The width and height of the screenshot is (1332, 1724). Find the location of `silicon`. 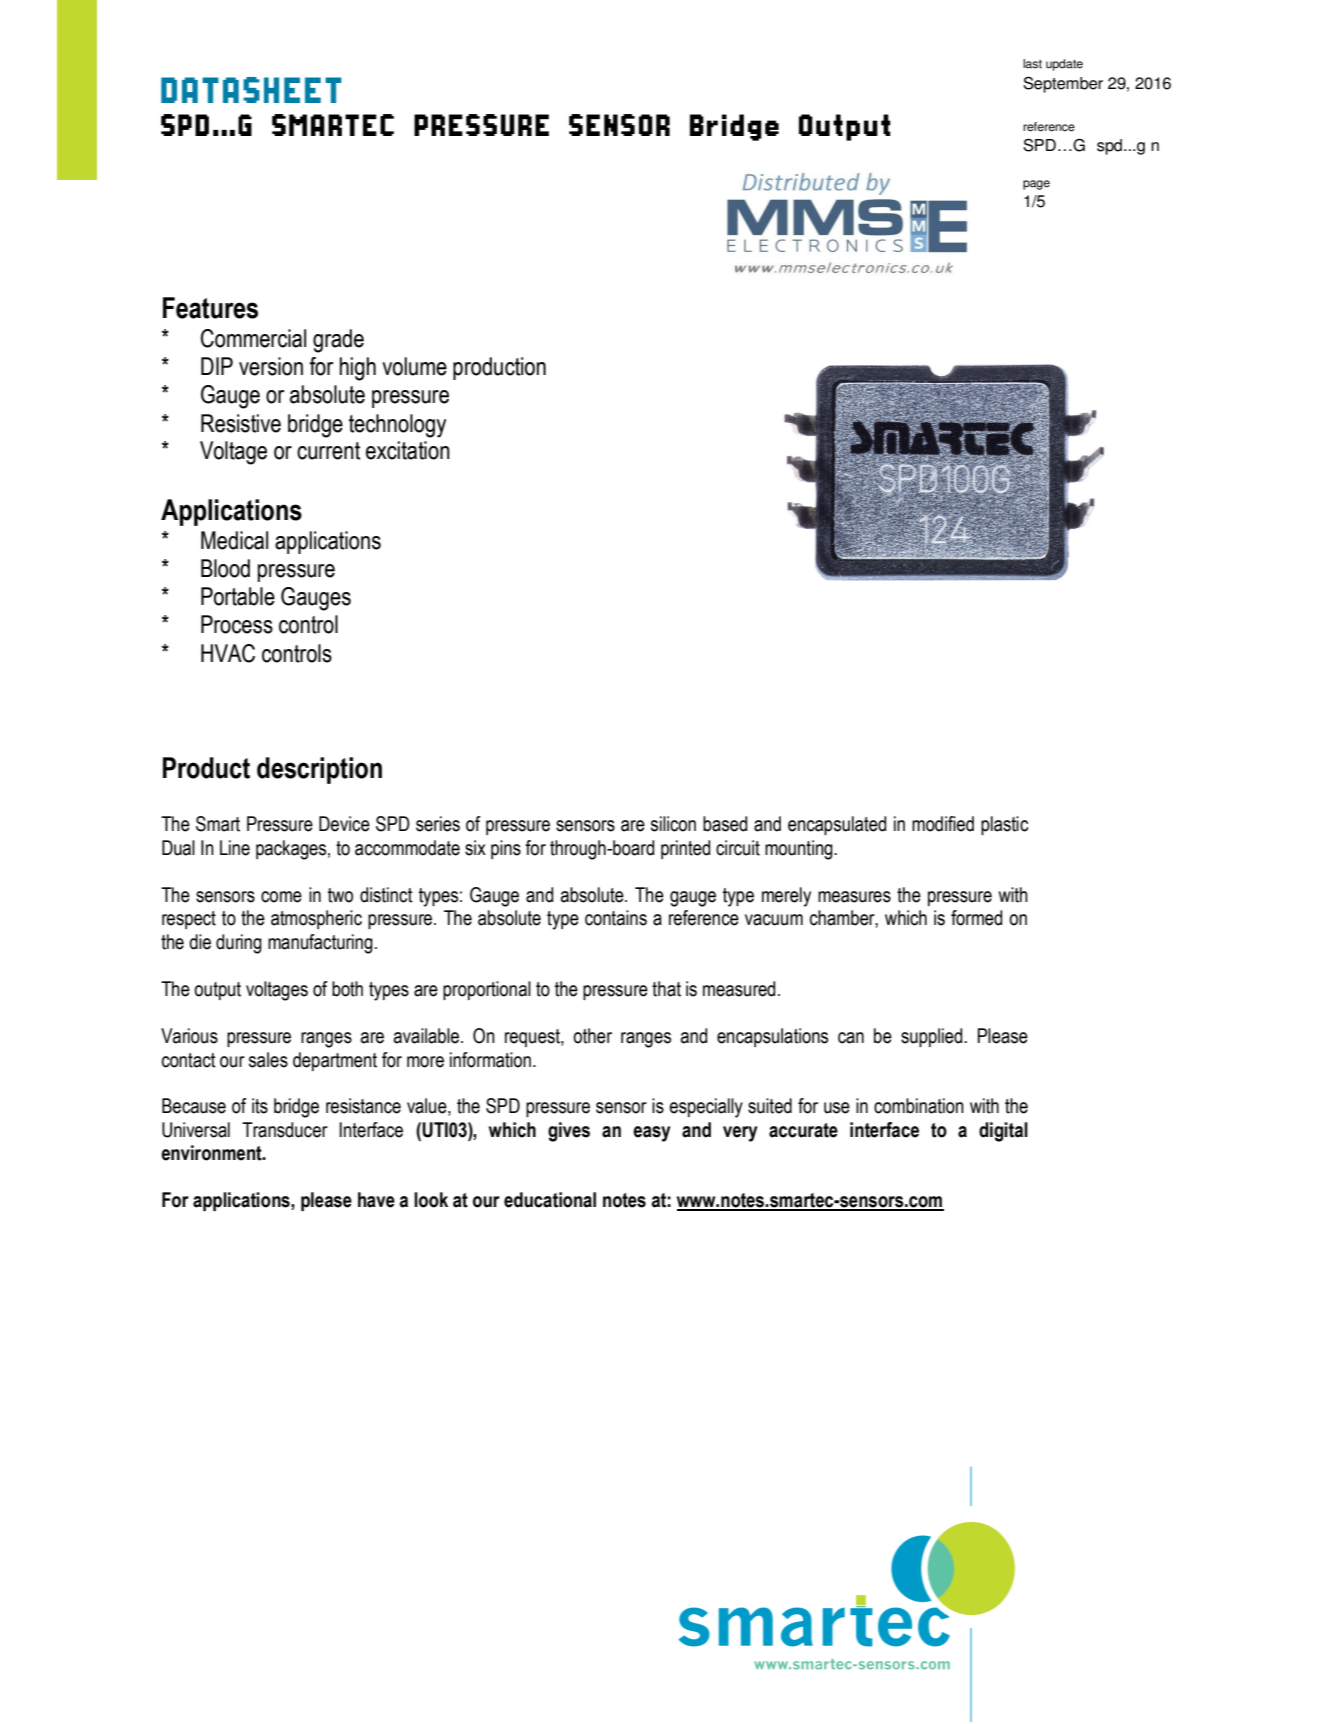

silicon is located at coordinates (673, 824).
